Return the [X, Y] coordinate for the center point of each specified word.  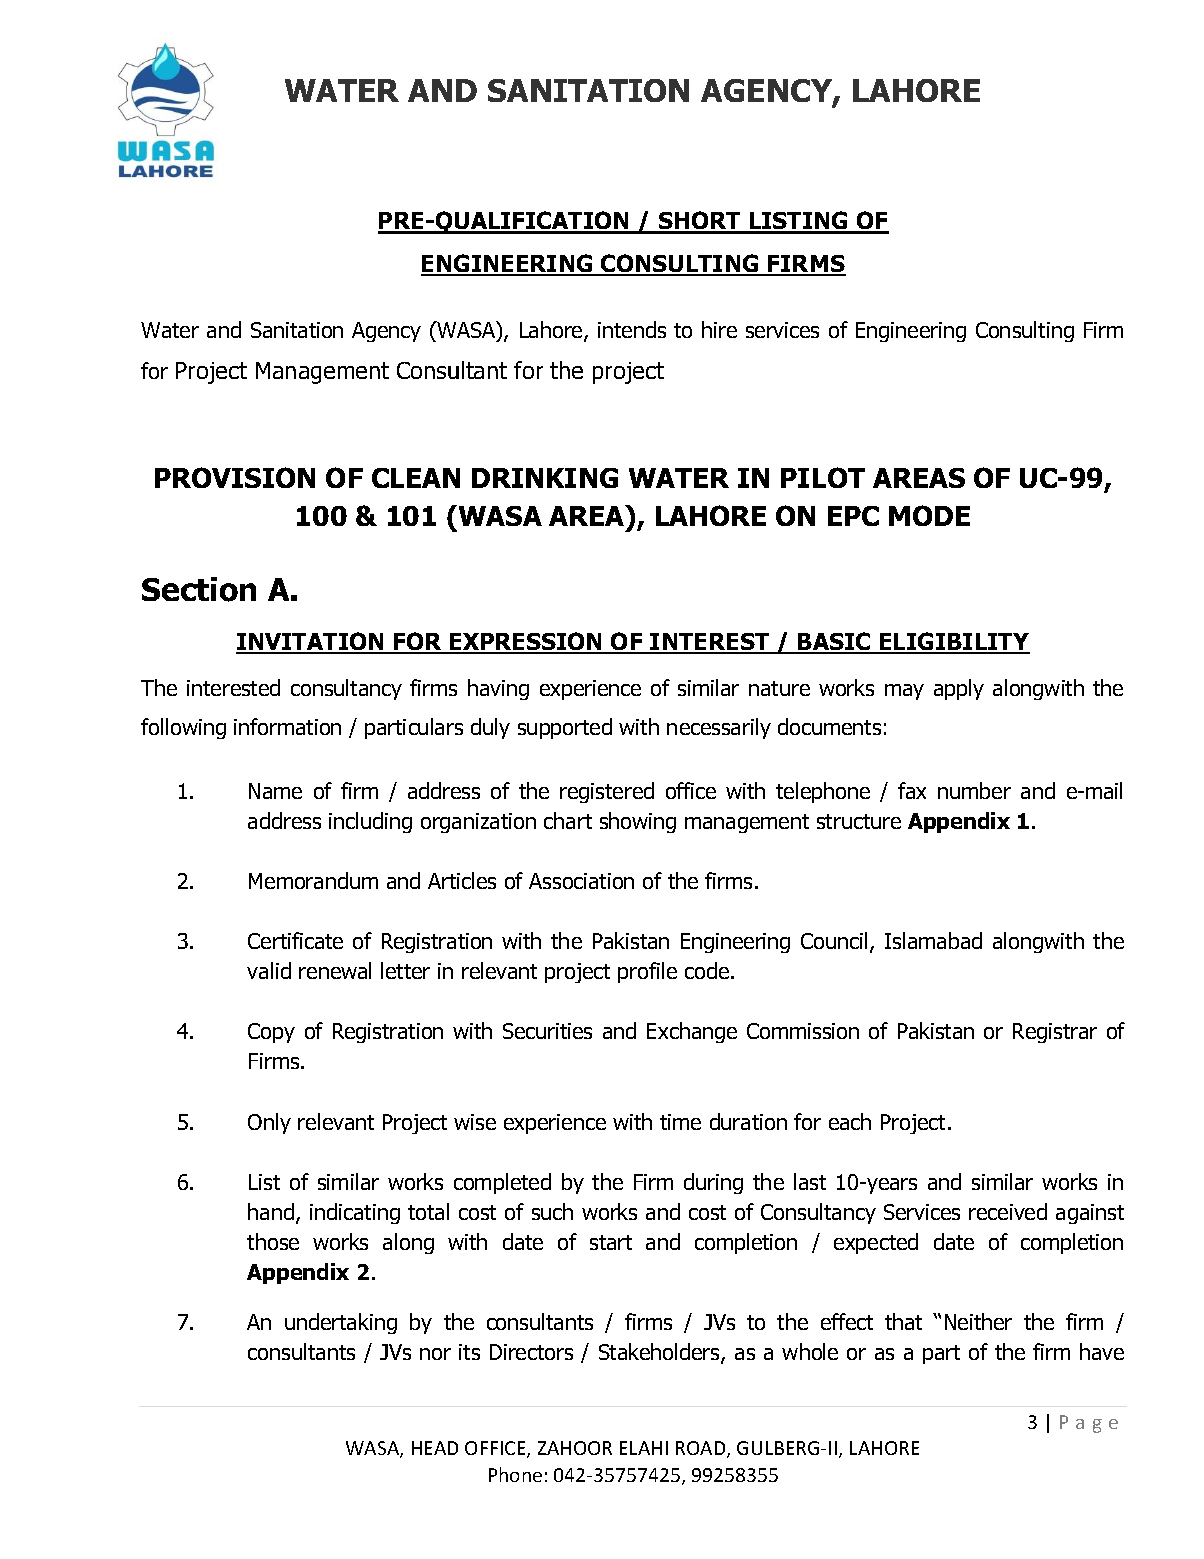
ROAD [702, 1449]
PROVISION [235, 477]
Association [581, 881]
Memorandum [313, 880]
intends [632, 329]
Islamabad [933, 940]
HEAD [435, 1448]
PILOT [823, 477]
